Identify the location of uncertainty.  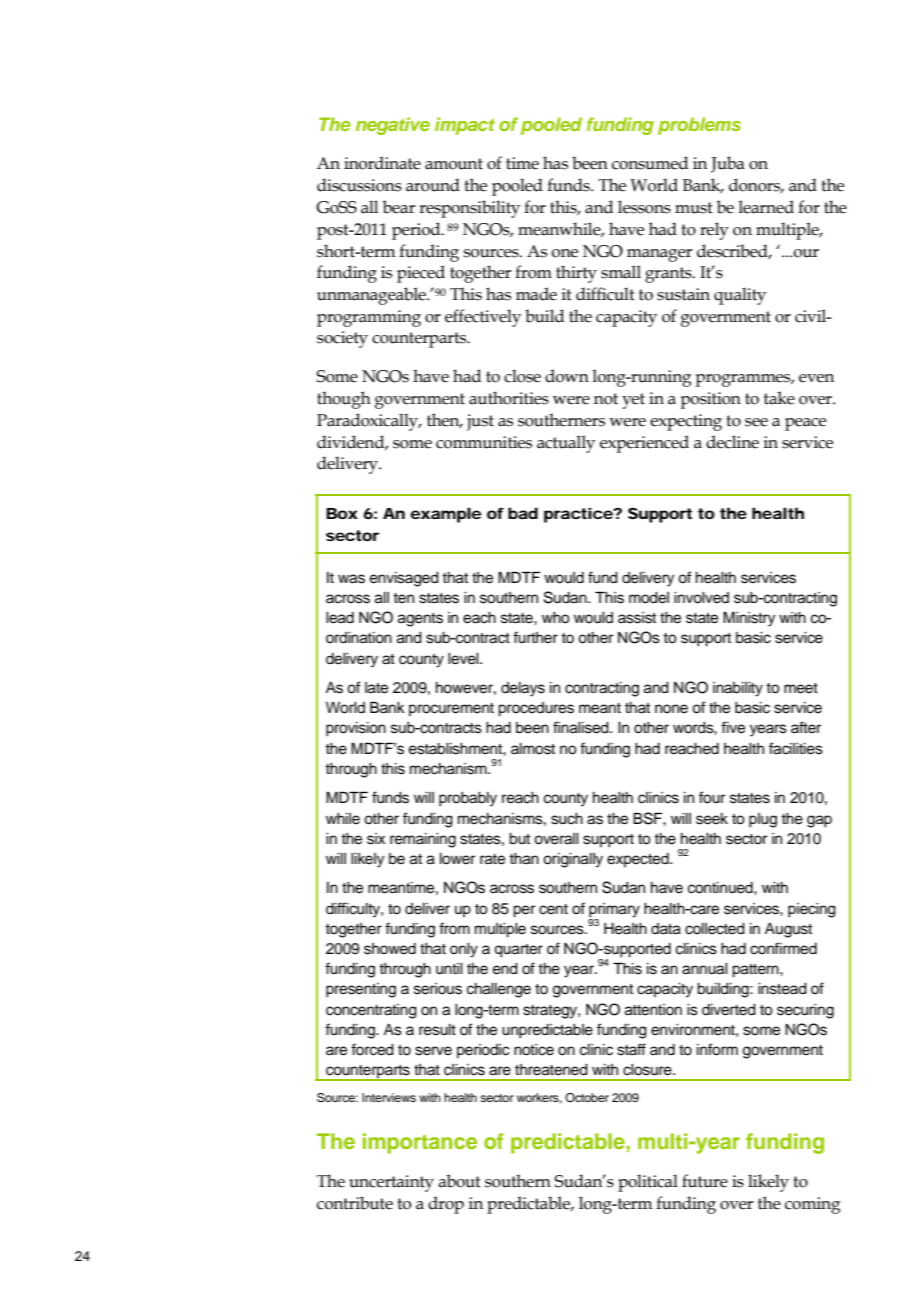
(391, 1183).
